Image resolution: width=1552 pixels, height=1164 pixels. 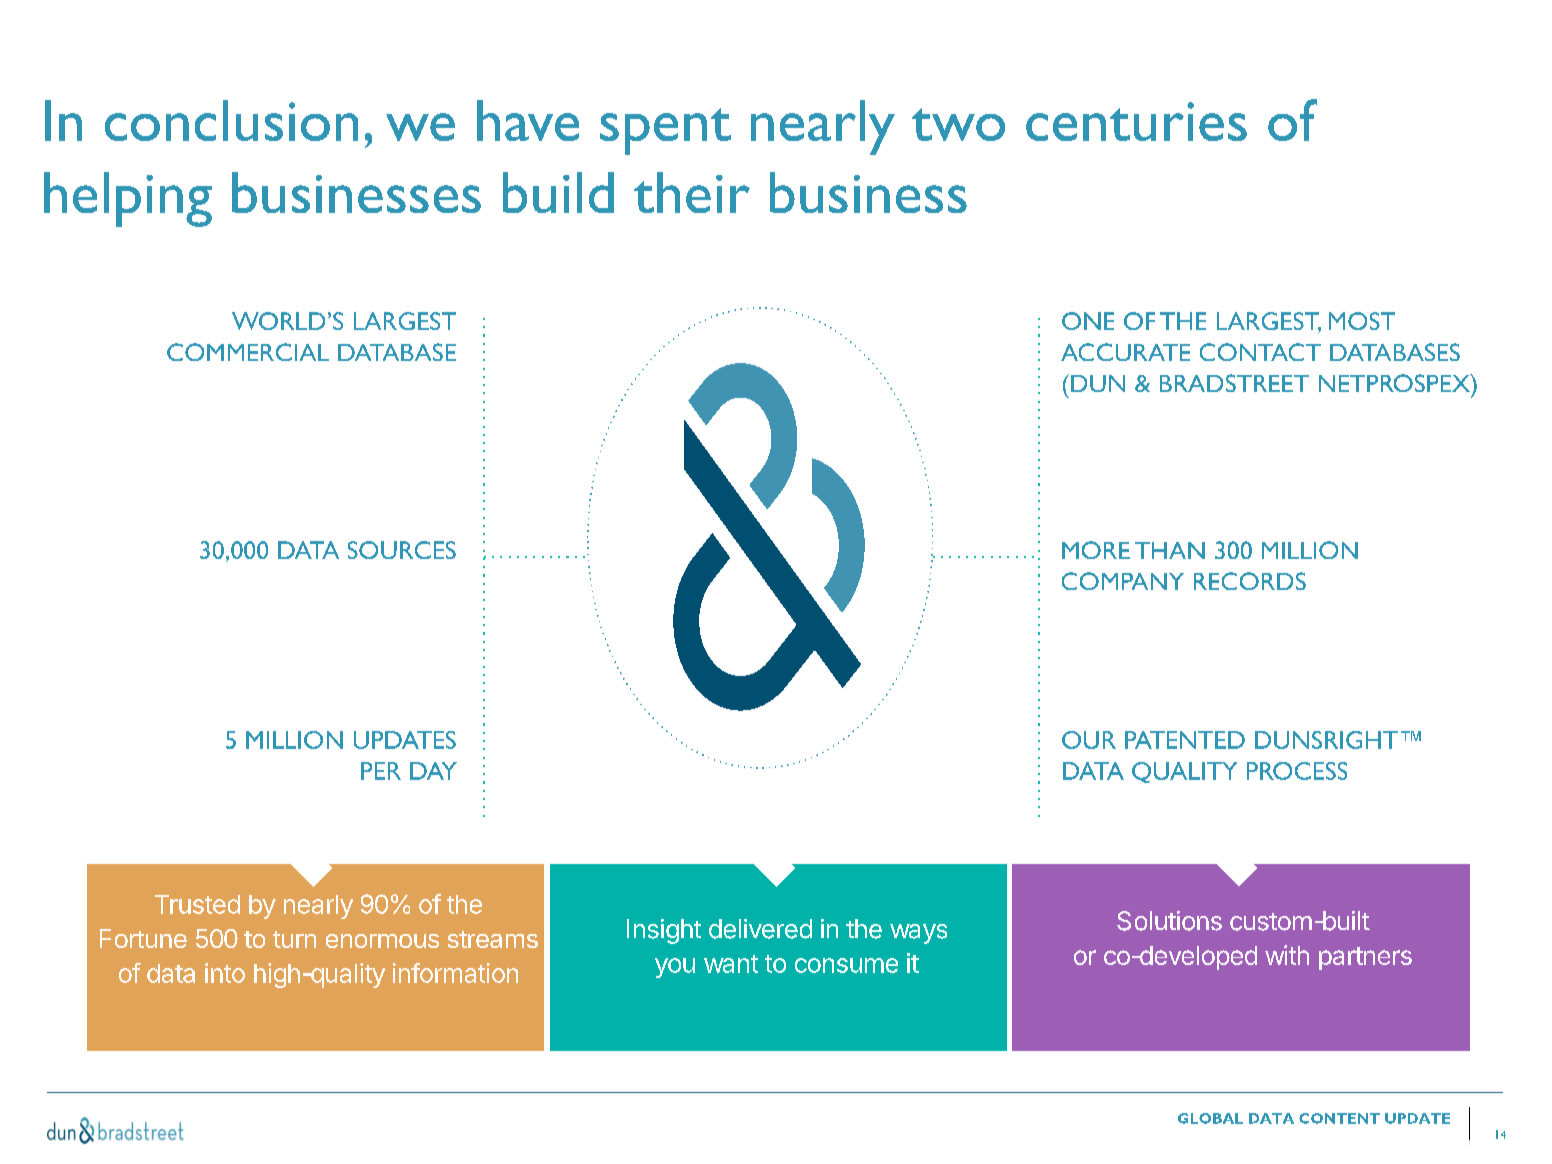 What do you see at coordinates (1234, 383) in the screenshot?
I see `BRADSTREET` at bounding box center [1234, 383].
